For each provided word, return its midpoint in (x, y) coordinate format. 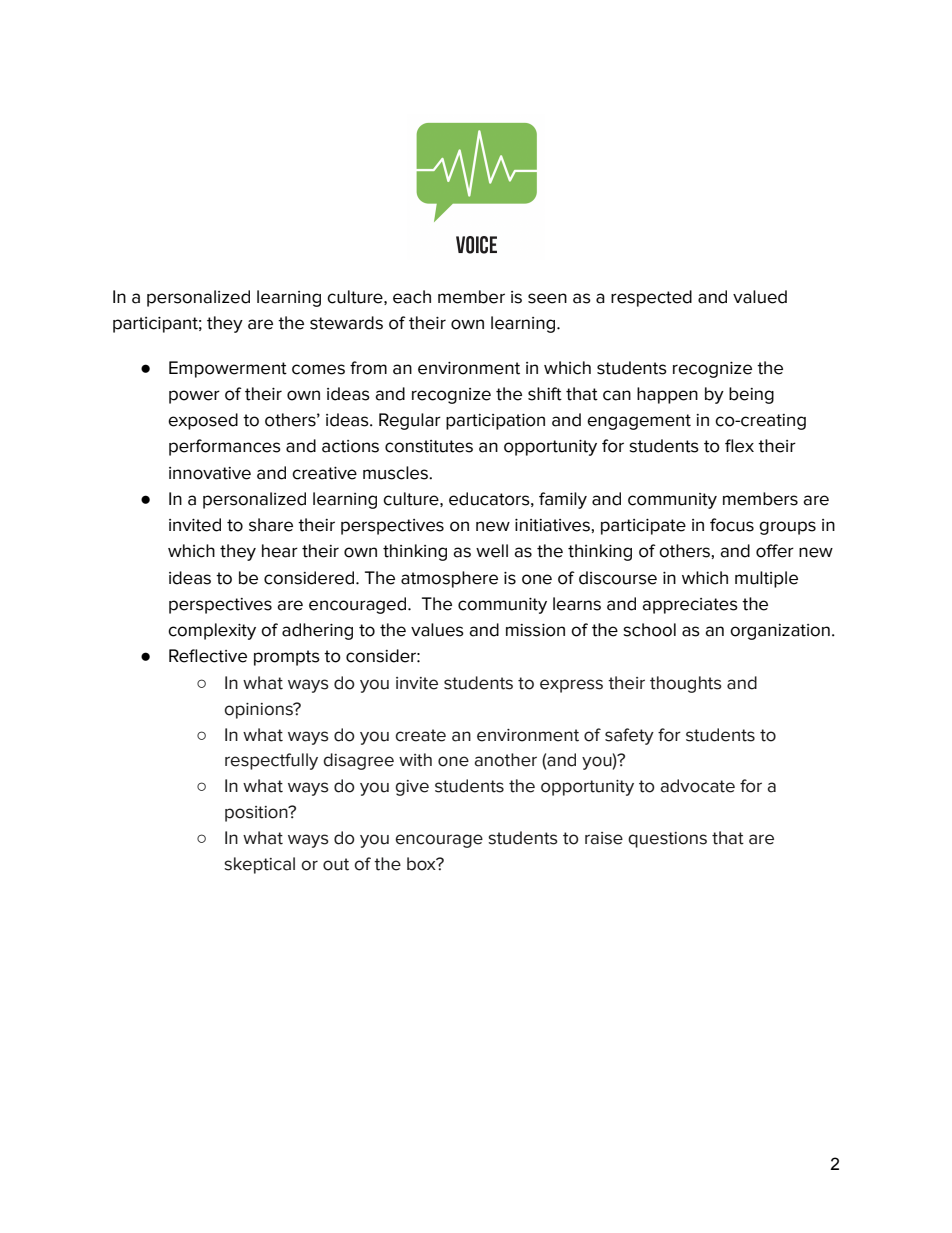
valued (760, 297)
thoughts (686, 684)
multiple (766, 579)
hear (280, 551)
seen (547, 298)
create (420, 735)
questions (667, 840)
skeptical (259, 865)
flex (739, 446)
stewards (346, 323)
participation (495, 422)
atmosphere (449, 579)
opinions (259, 711)
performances (225, 447)
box (422, 864)
